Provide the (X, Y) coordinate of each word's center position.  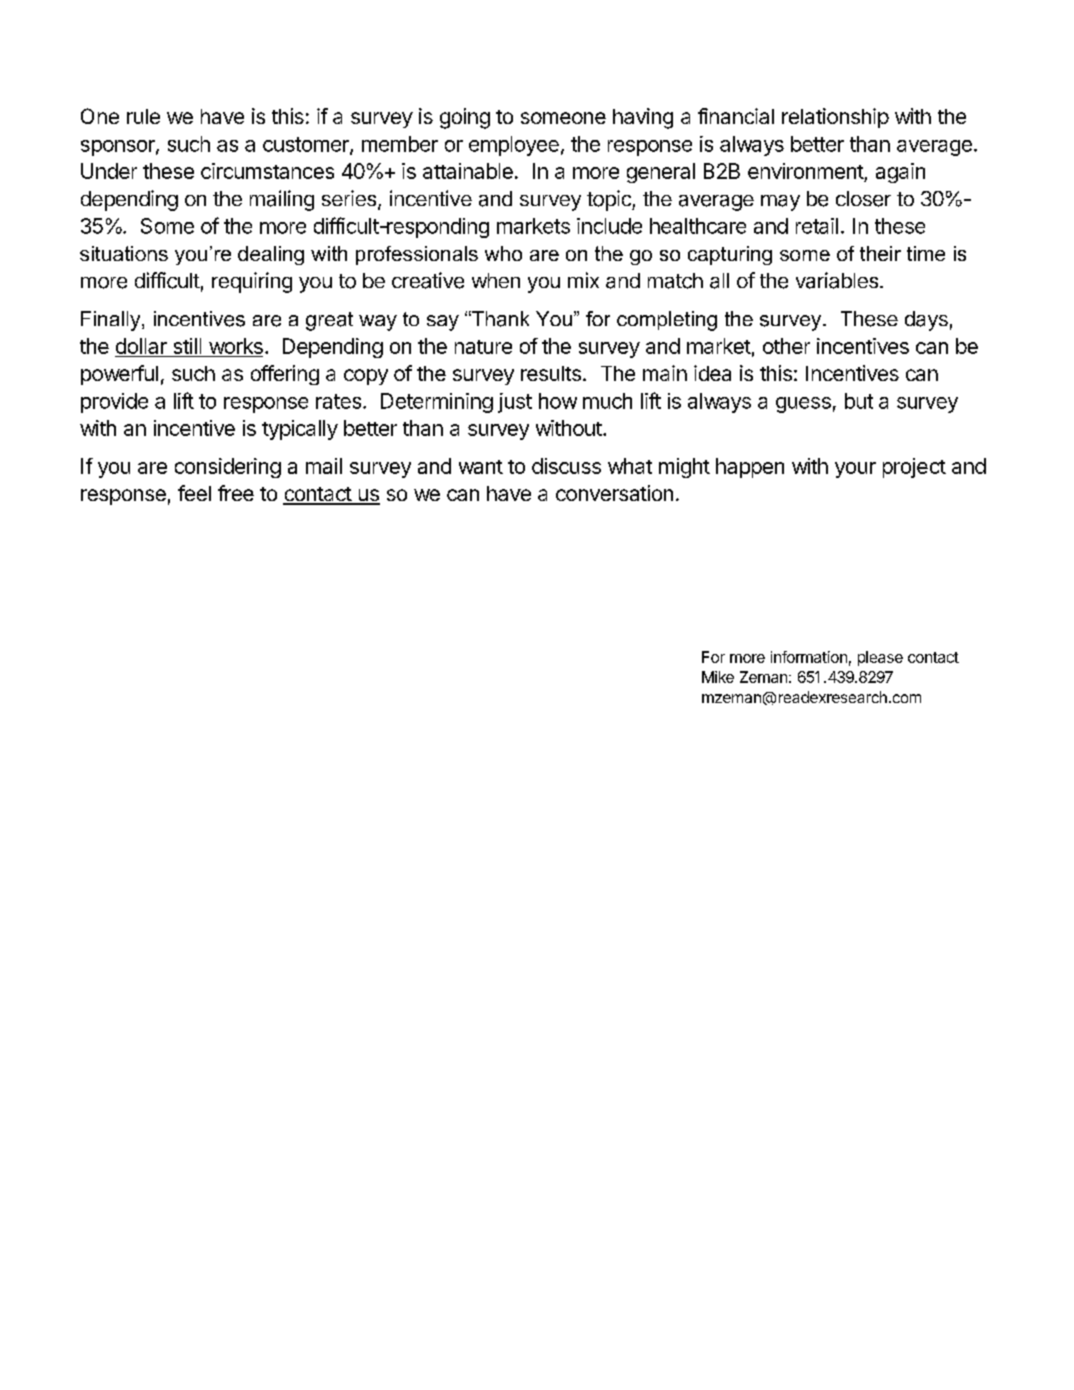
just (515, 403)
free (236, 493)
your (855, 470)
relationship (835, 118)
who (503, 253)
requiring (252, 282)
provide (114, 403)
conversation (614, 493)
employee (514, 146)
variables (838, 280)
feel (194, 493)
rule (143, 116)
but (859, 401)
